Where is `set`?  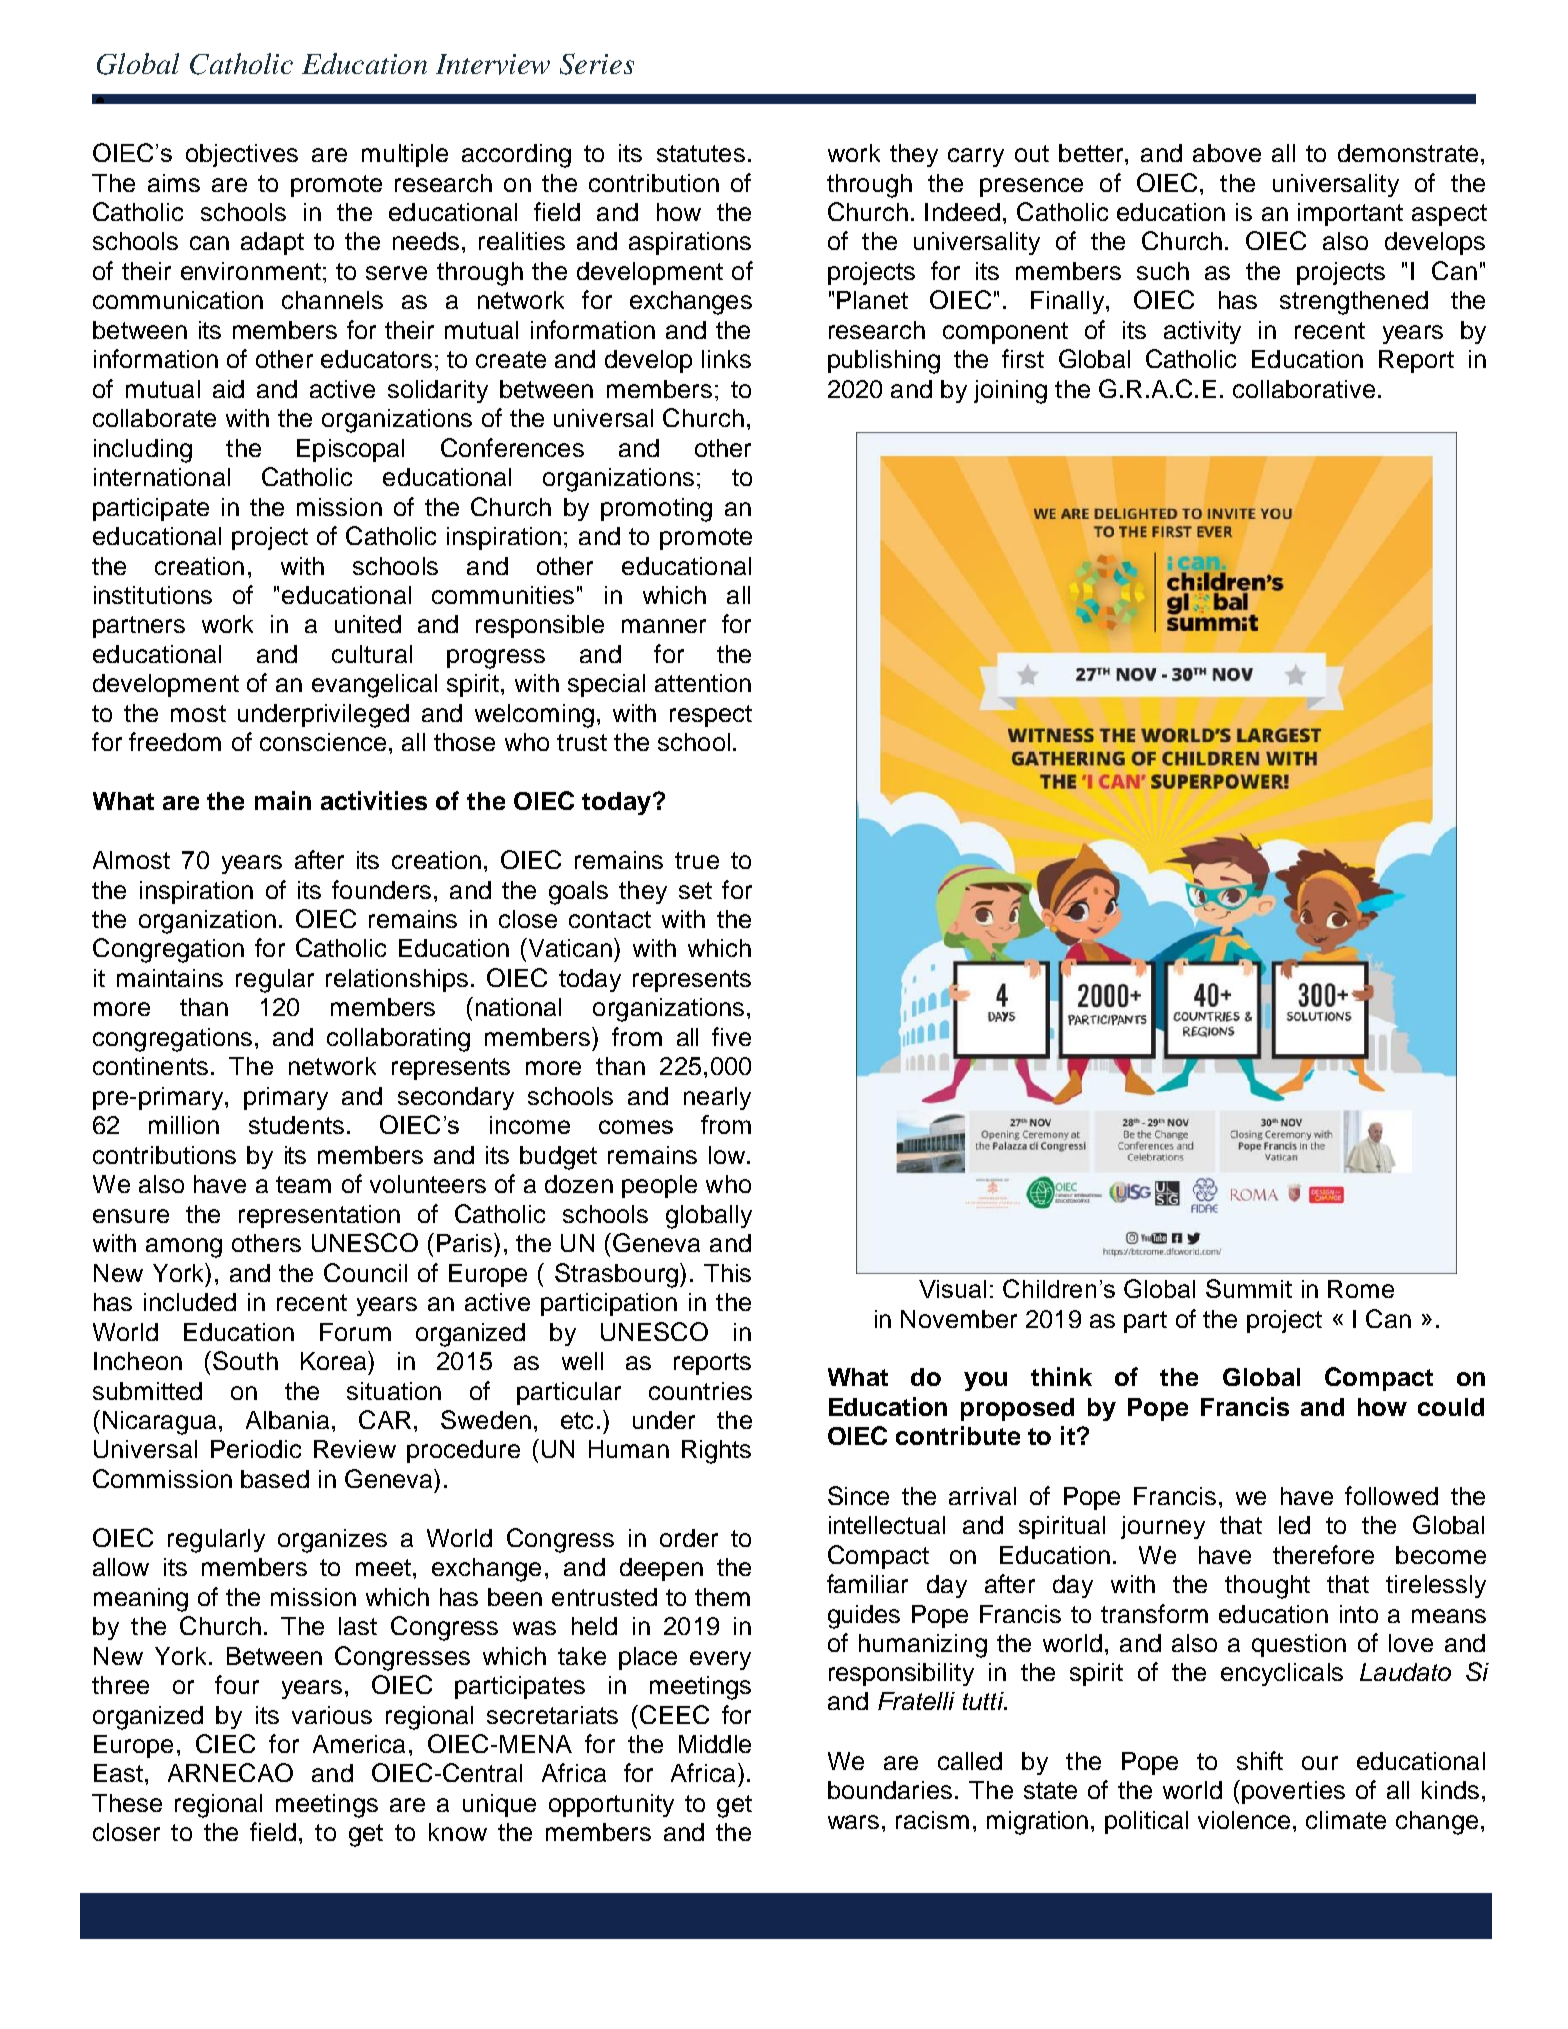
set is located at coordinates (695, 890).
